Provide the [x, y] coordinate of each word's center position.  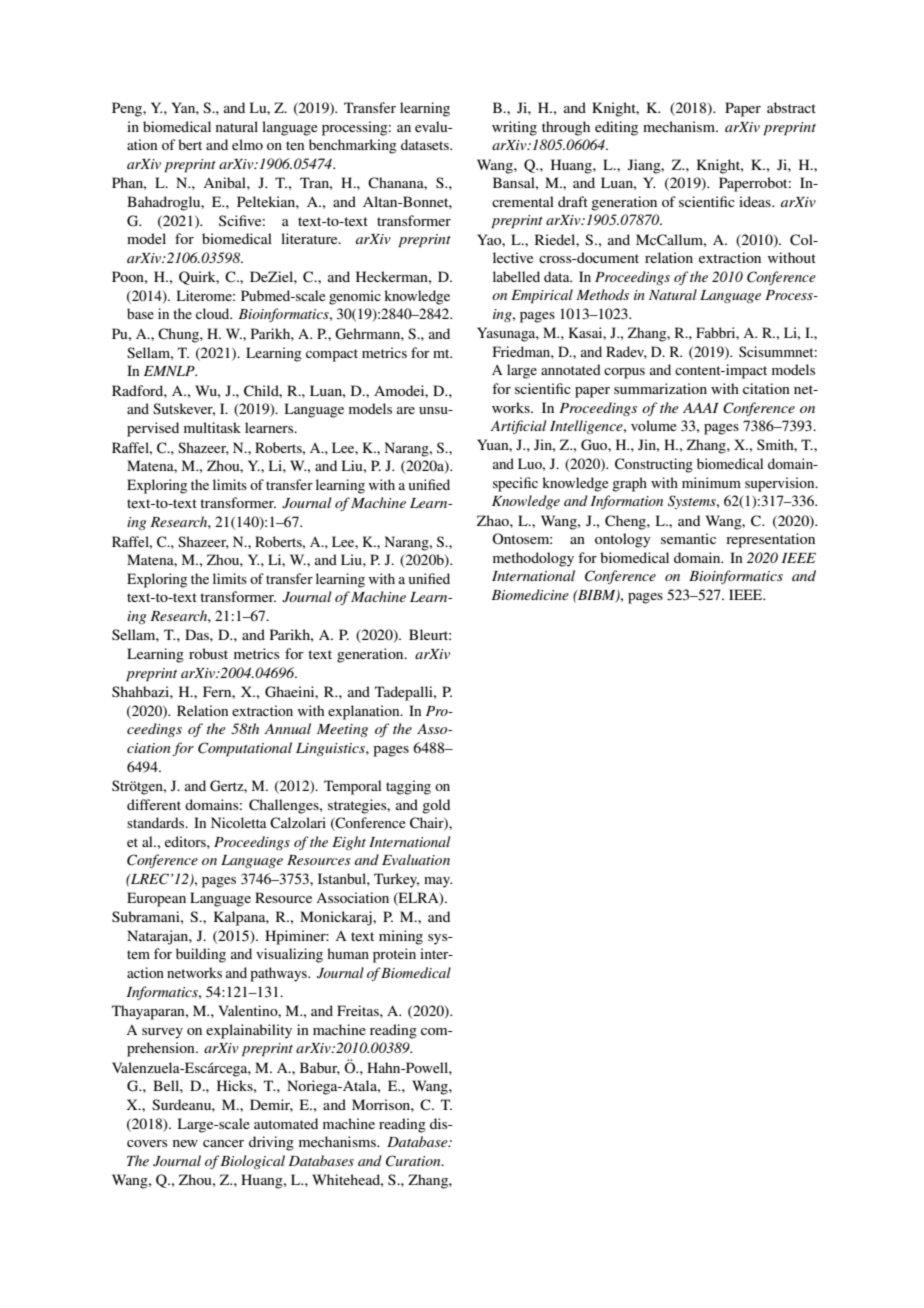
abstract [791, 107]
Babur [320, 1068]
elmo [247, 144]
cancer [223, 1143]
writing [514, 128]
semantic [688, 538]
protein [394, 955]
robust [208, 653]
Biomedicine [530, 594]
